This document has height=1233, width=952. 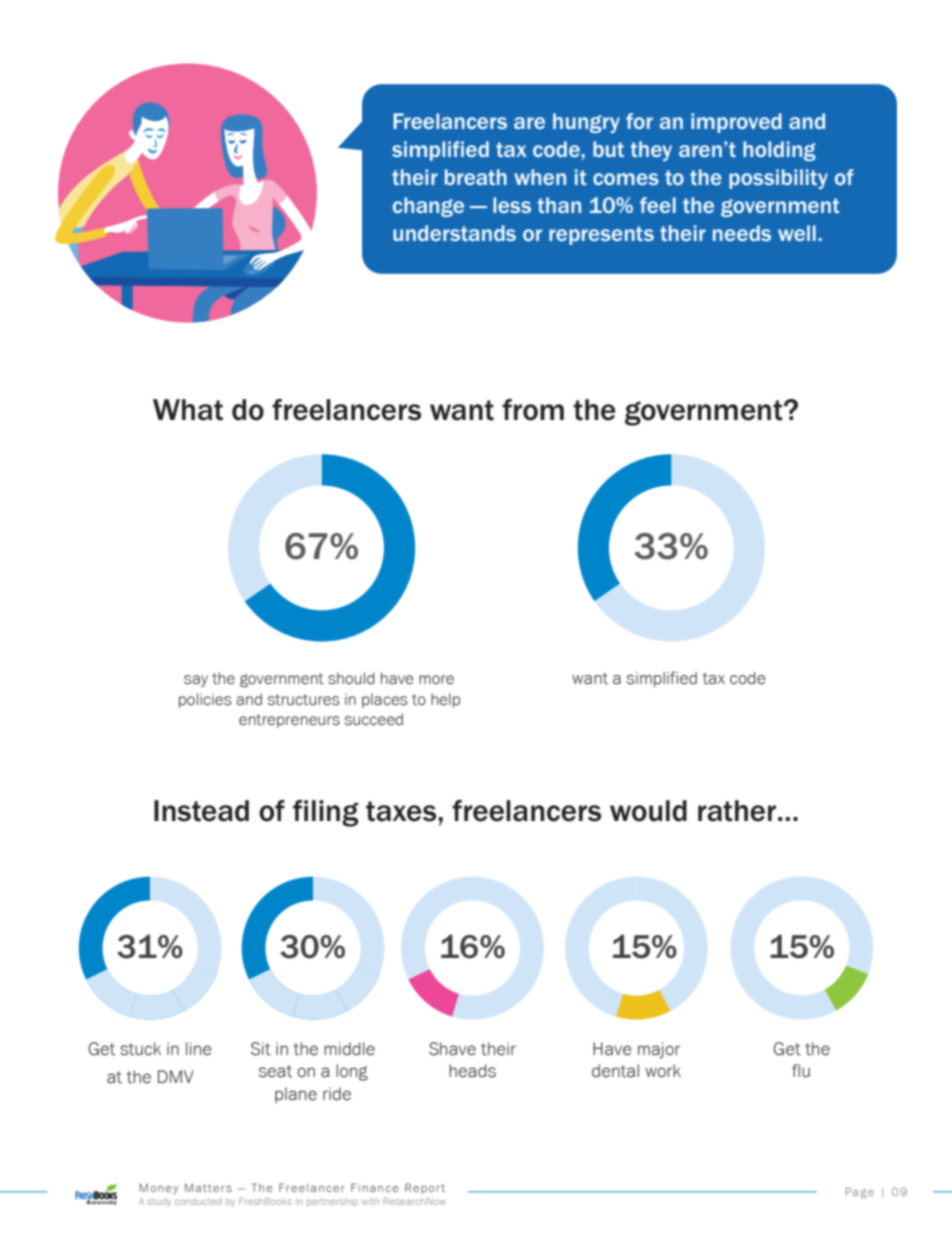 What do you see at coordinates (436, 680) in the document?
I see `more` at bounding box center [436, 680].
